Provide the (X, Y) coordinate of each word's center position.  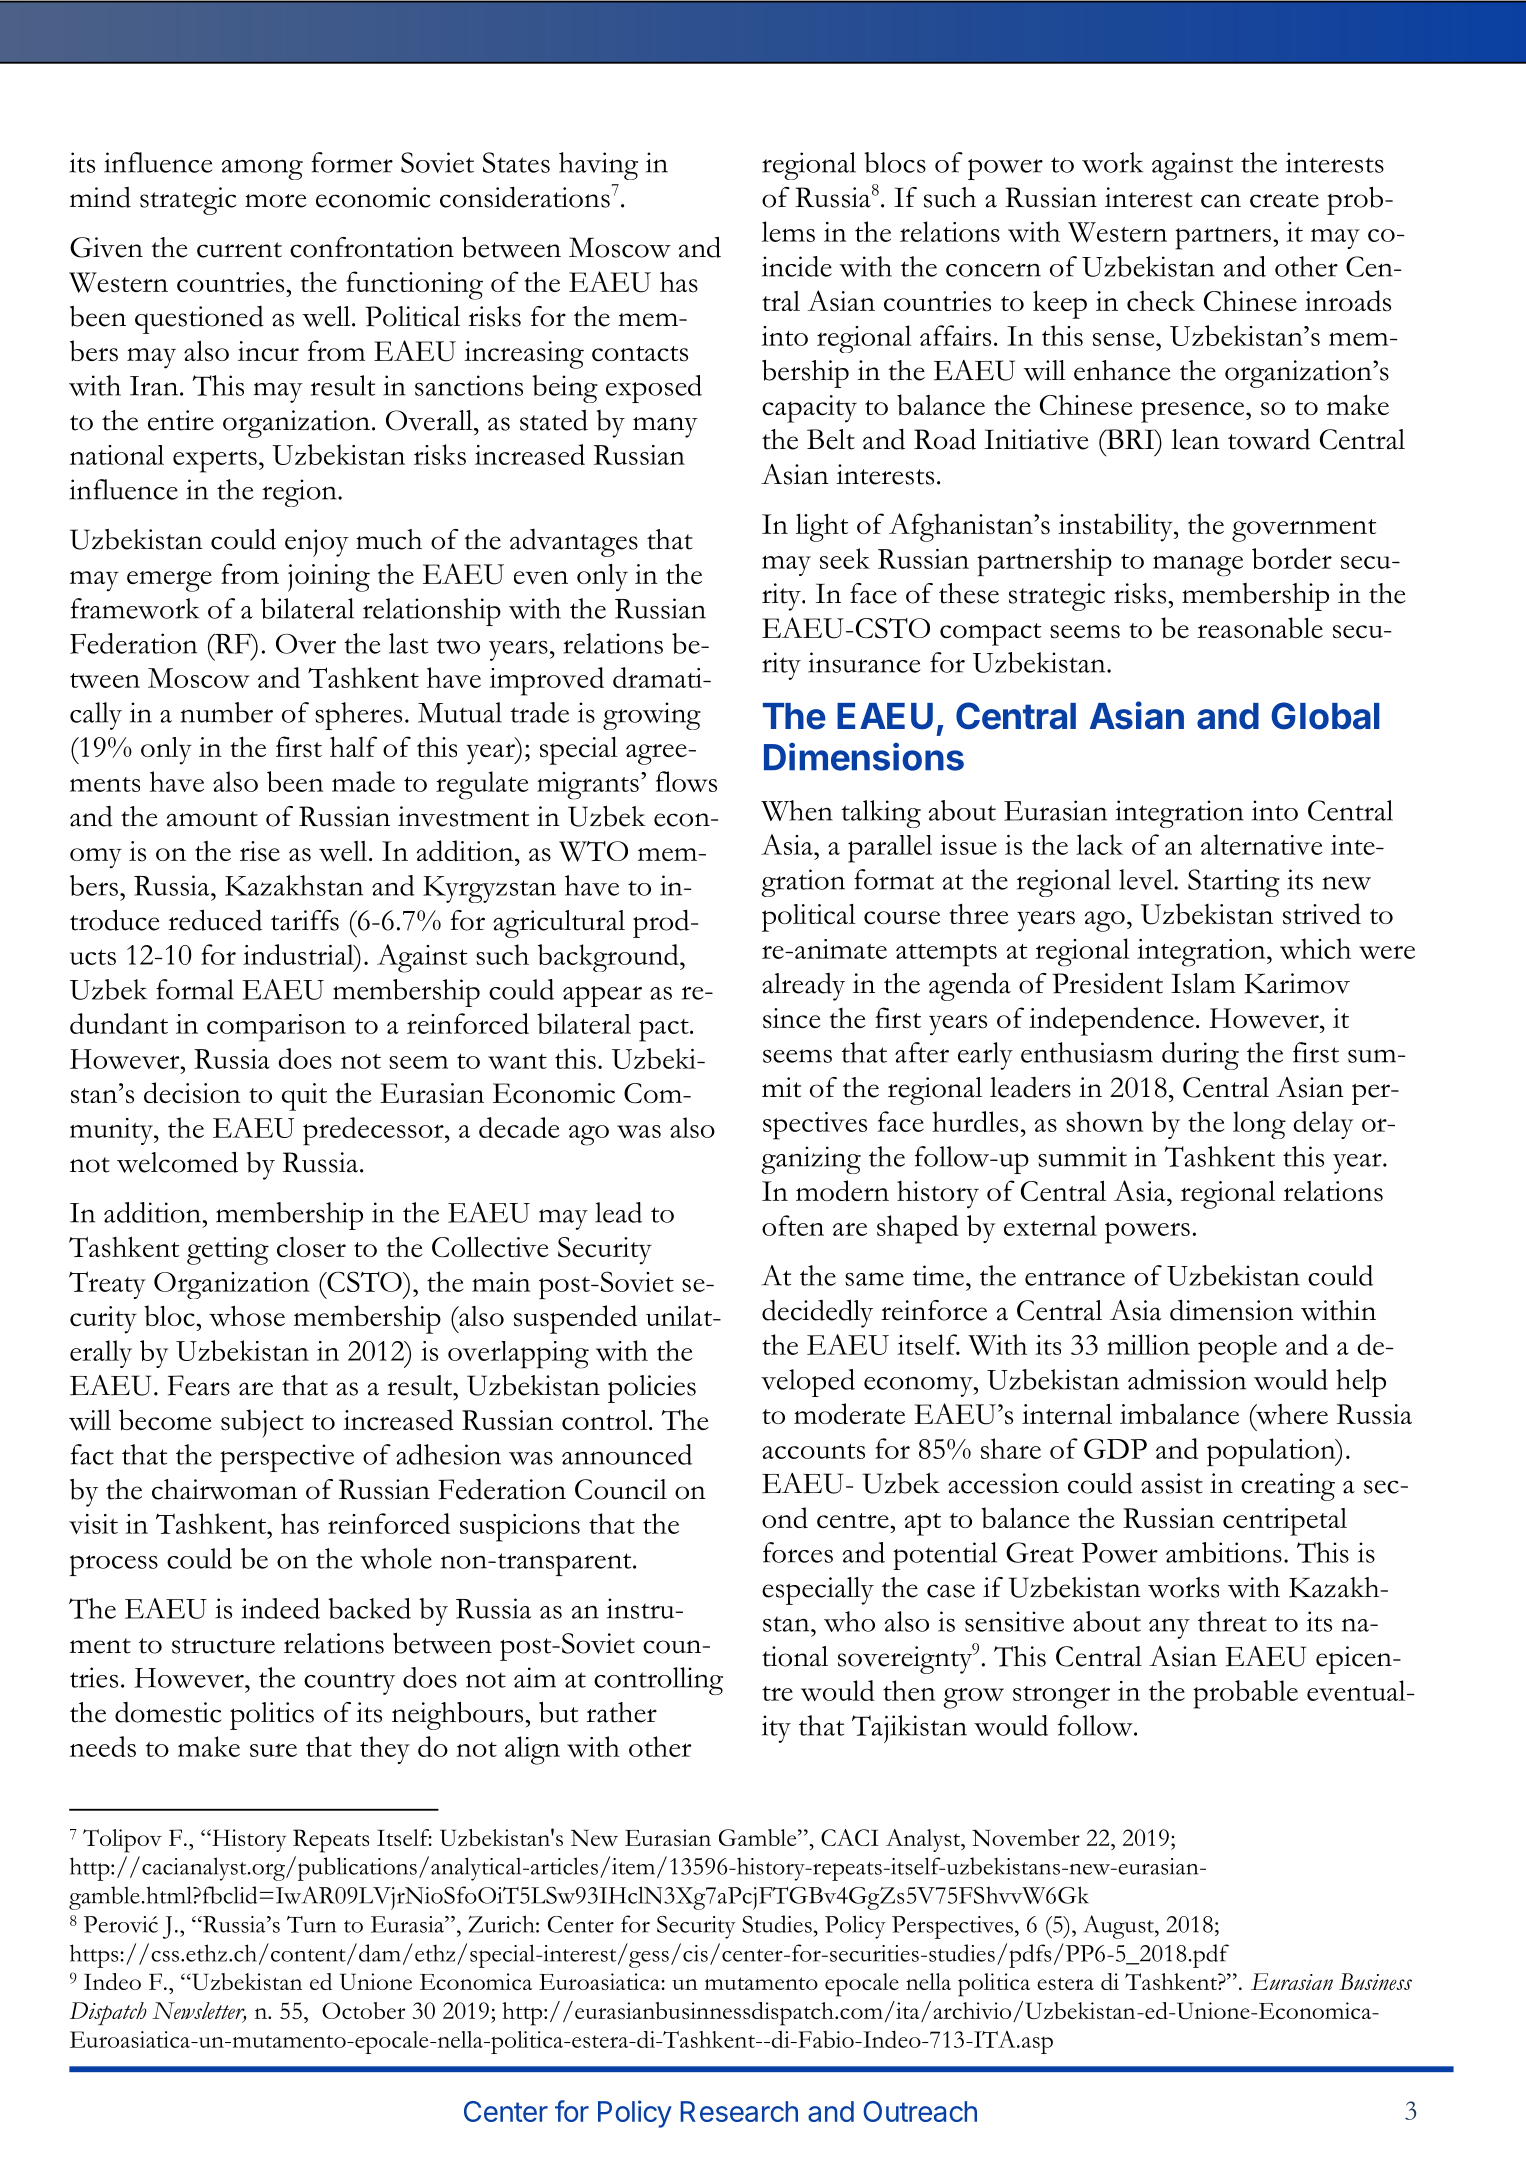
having (598, 166)
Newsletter (199, 2012)
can (1221, 201)
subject (262, 1423)
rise (260, 851)
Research (739, 2111)
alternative (1261, 844)
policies (652, 1389)
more (276, 201)
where (1291, 1414)
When (797, 810)
